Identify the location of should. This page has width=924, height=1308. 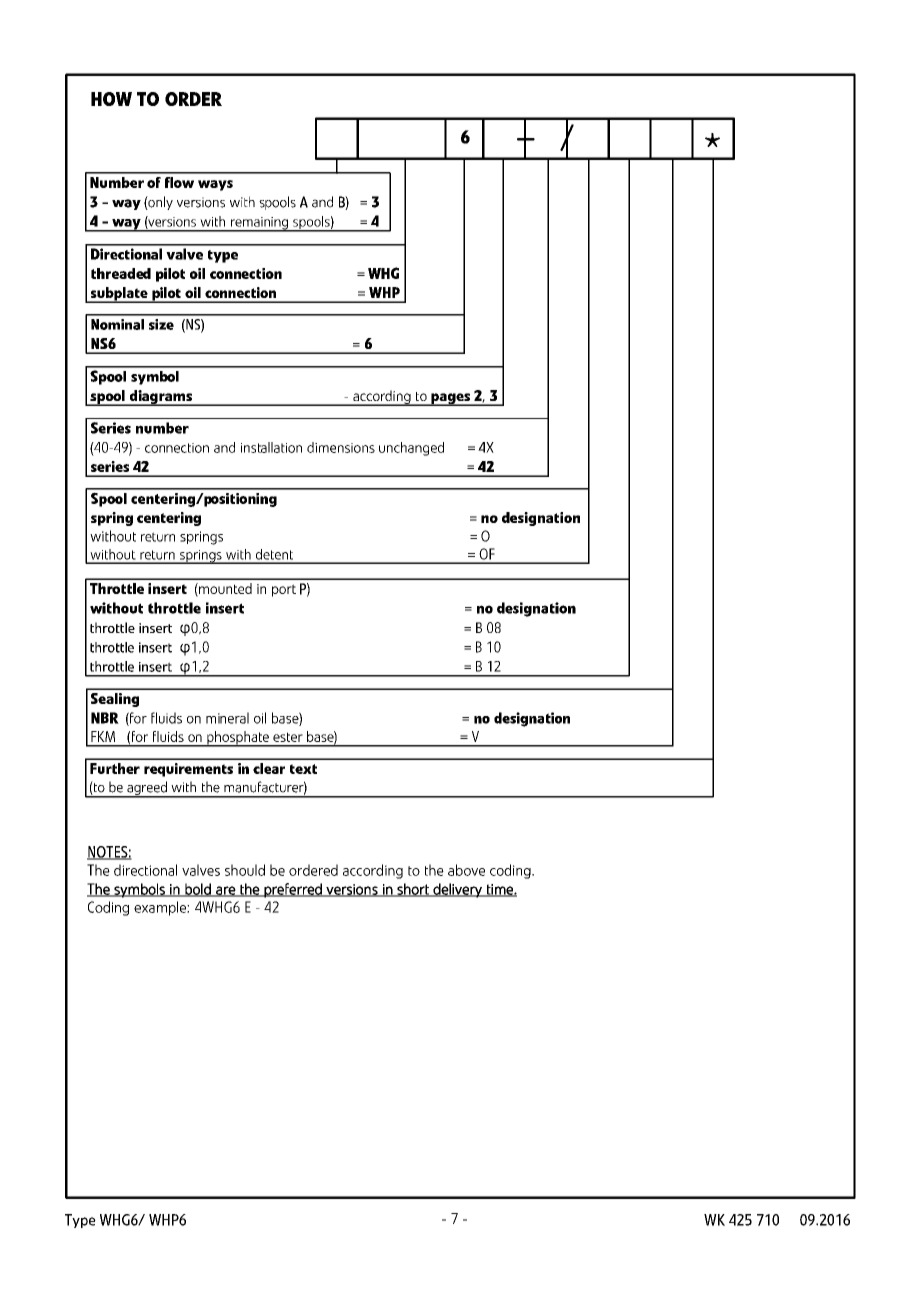
(245, 870).
